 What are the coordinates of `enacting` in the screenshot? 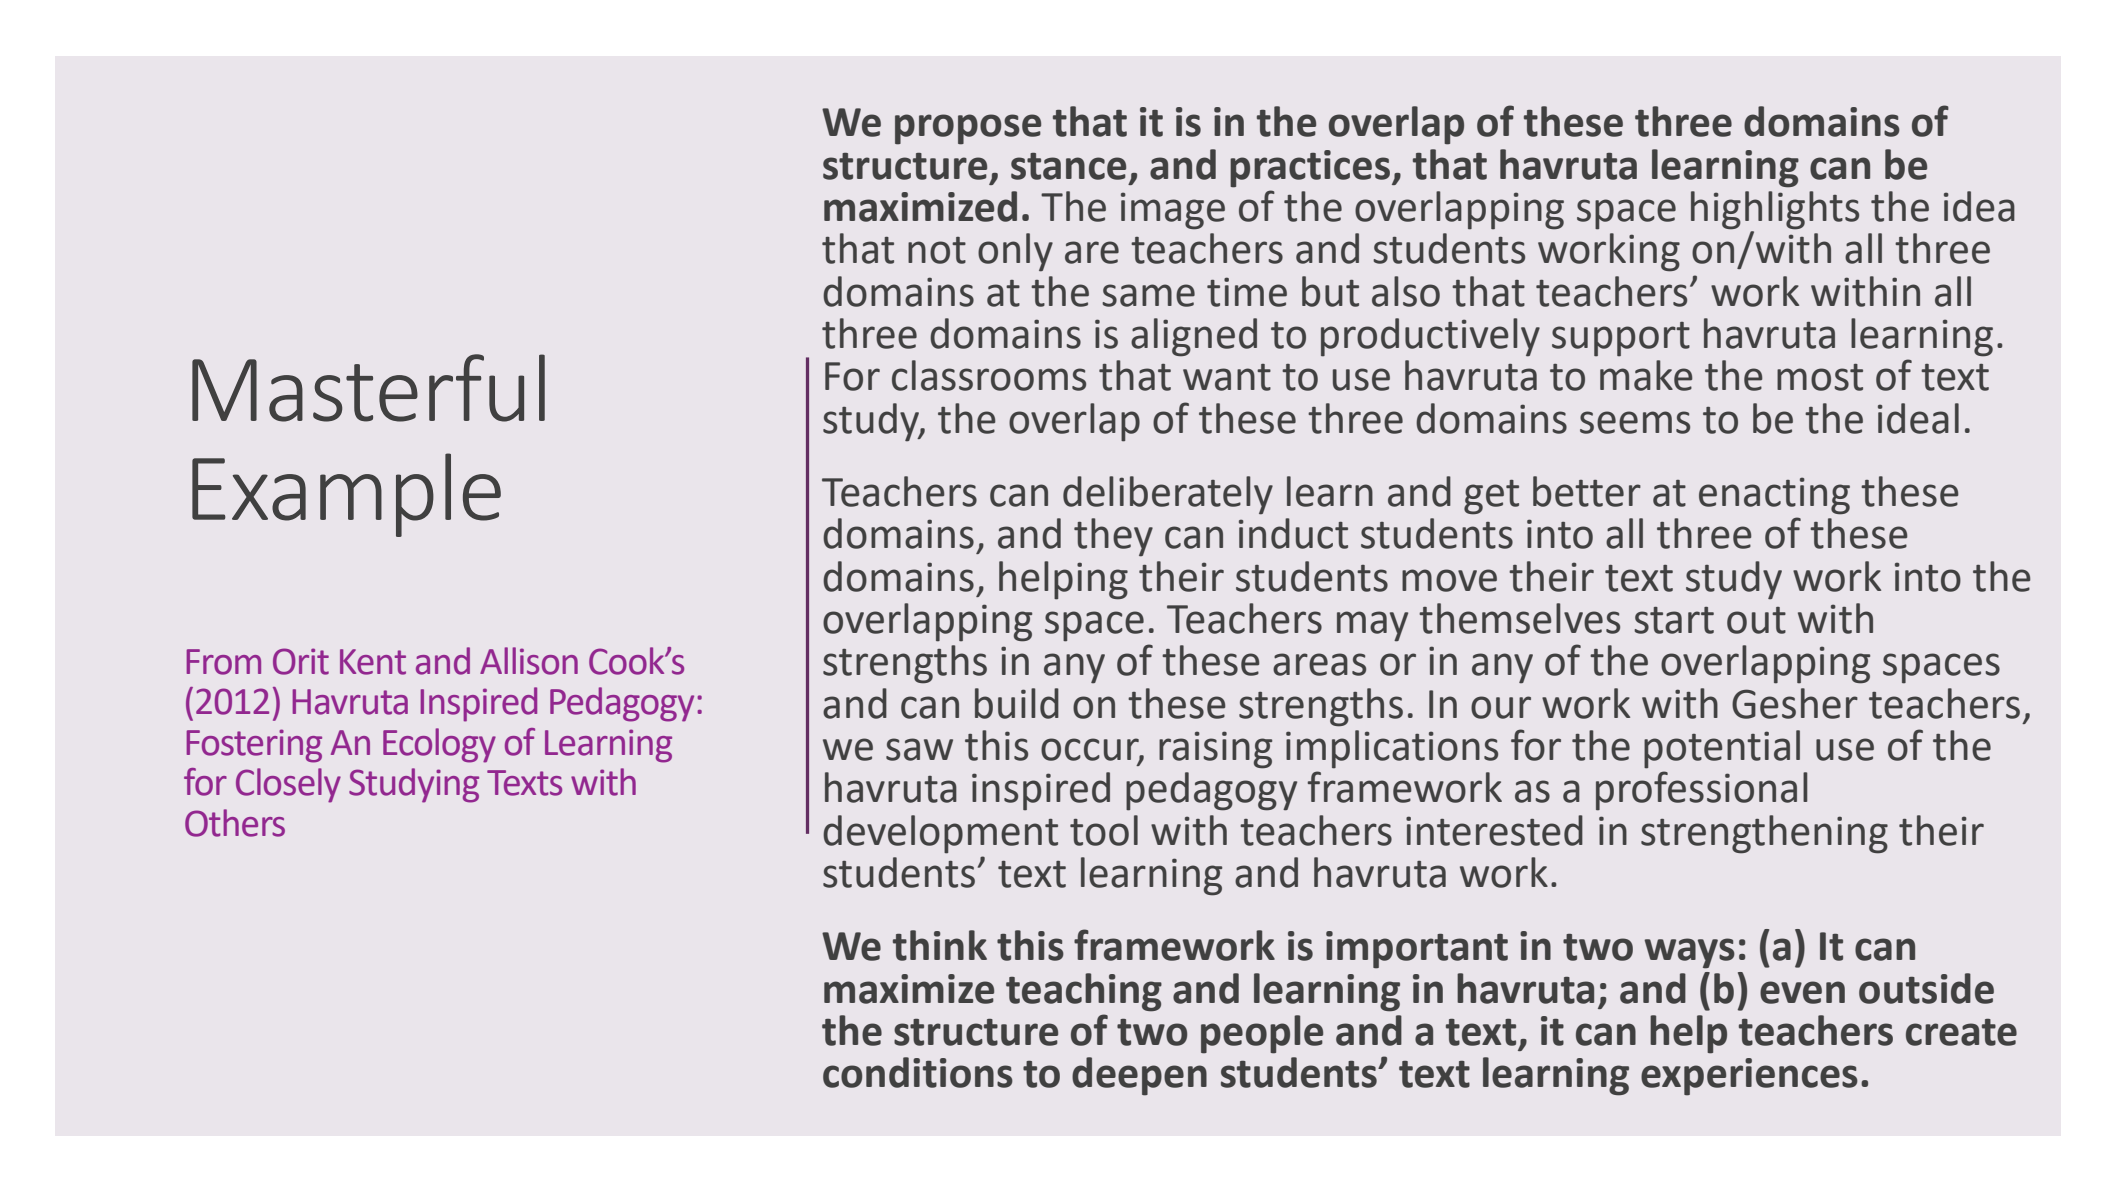 It's located at (1774, 496).
